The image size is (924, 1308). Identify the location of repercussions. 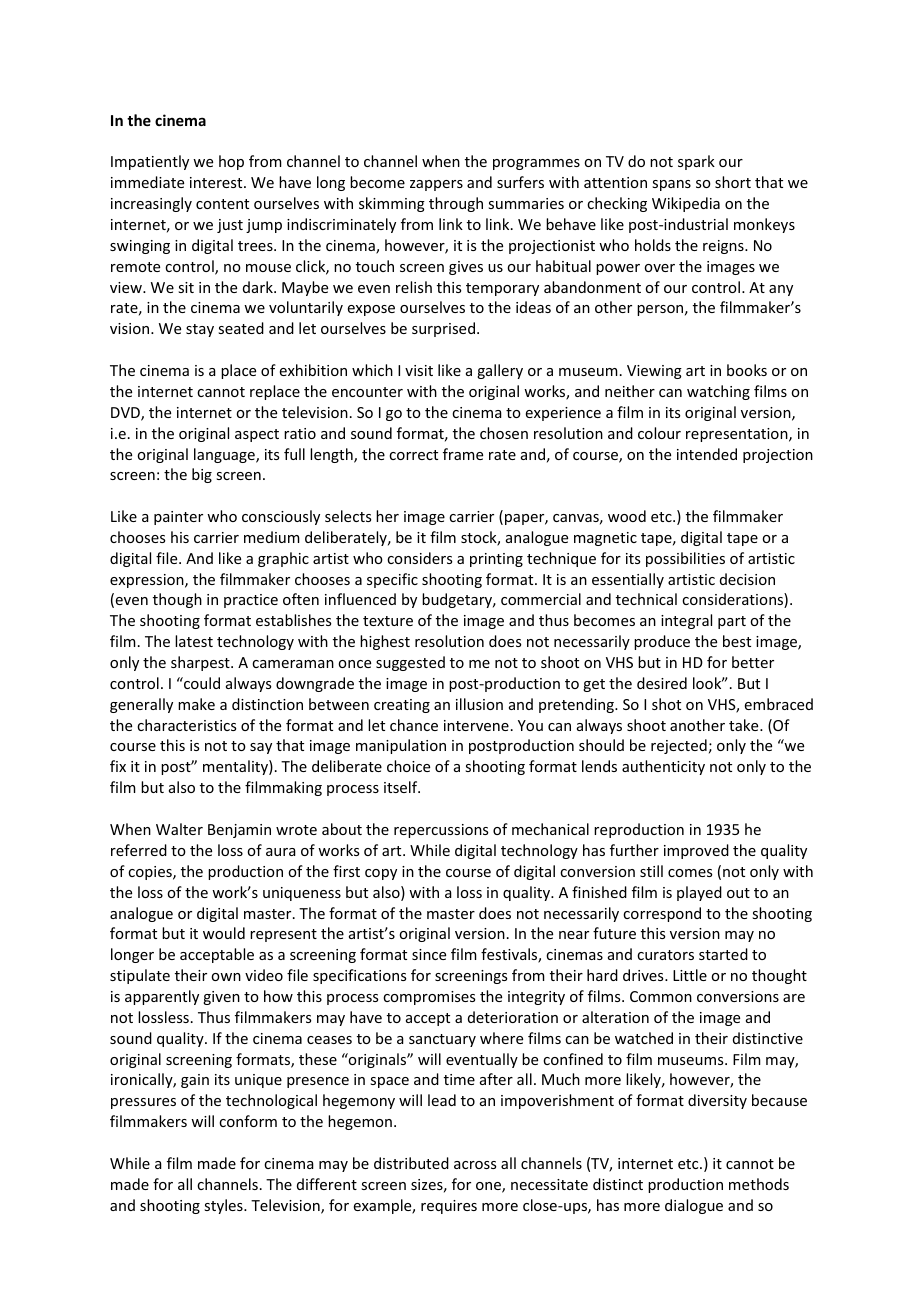
(441, 831).
